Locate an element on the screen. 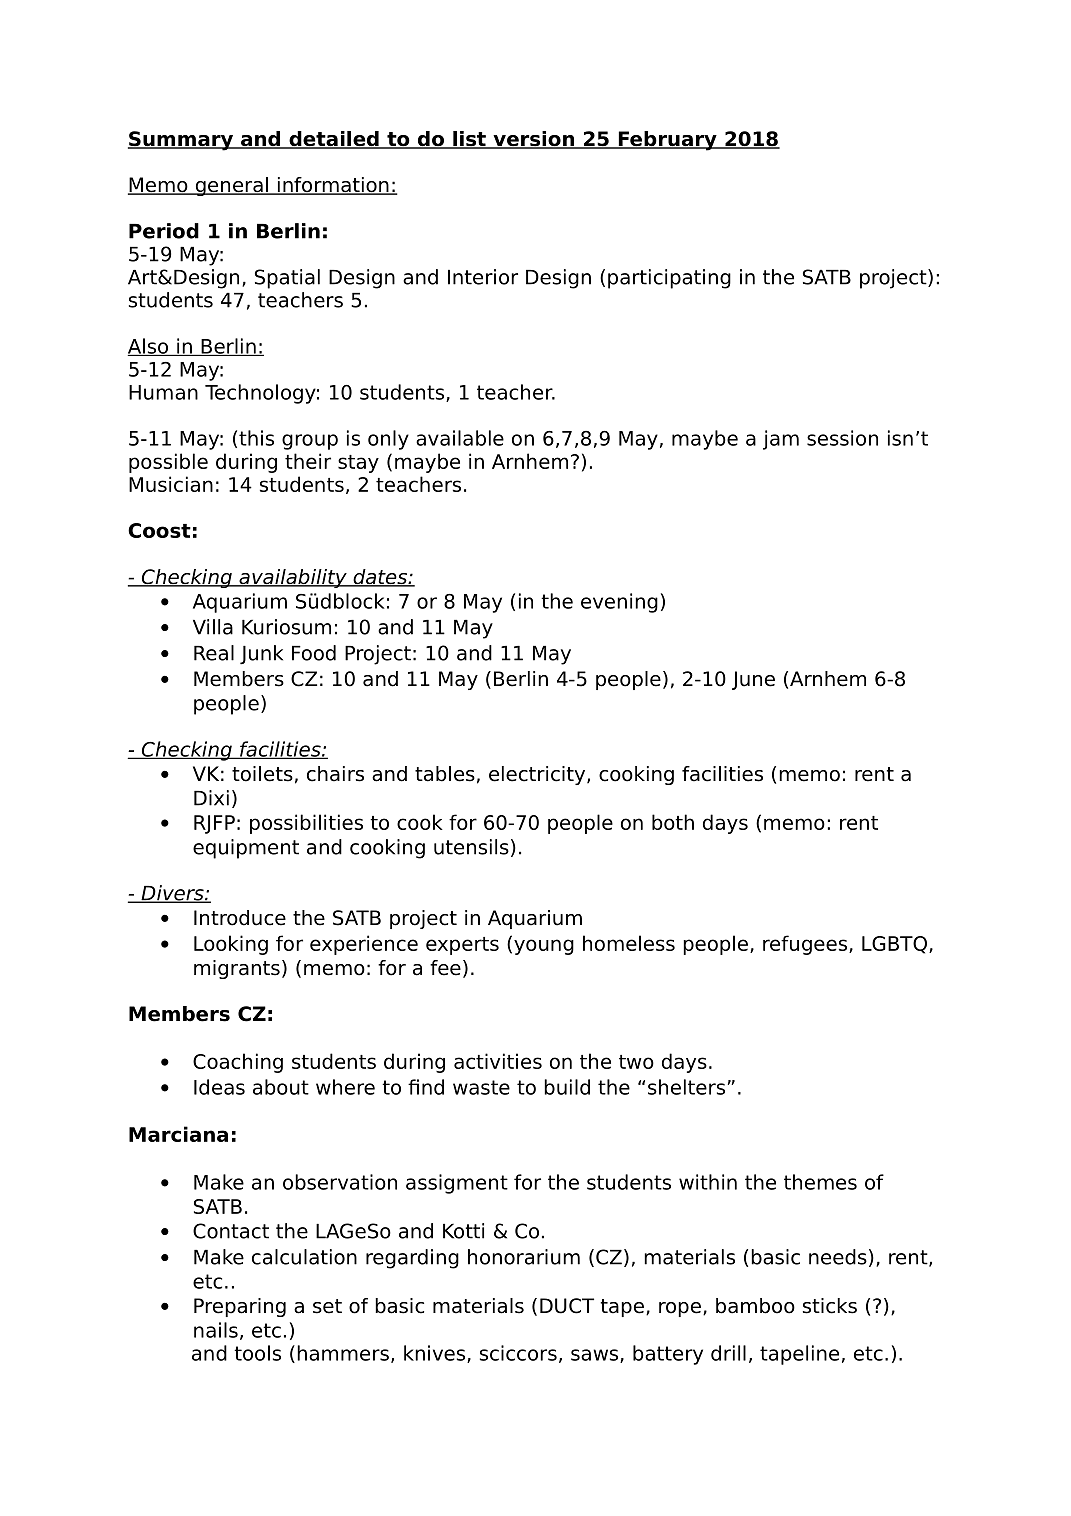 The height and width of the screenshot is (1516, 1071). version is located at coordinates (534, 140).
